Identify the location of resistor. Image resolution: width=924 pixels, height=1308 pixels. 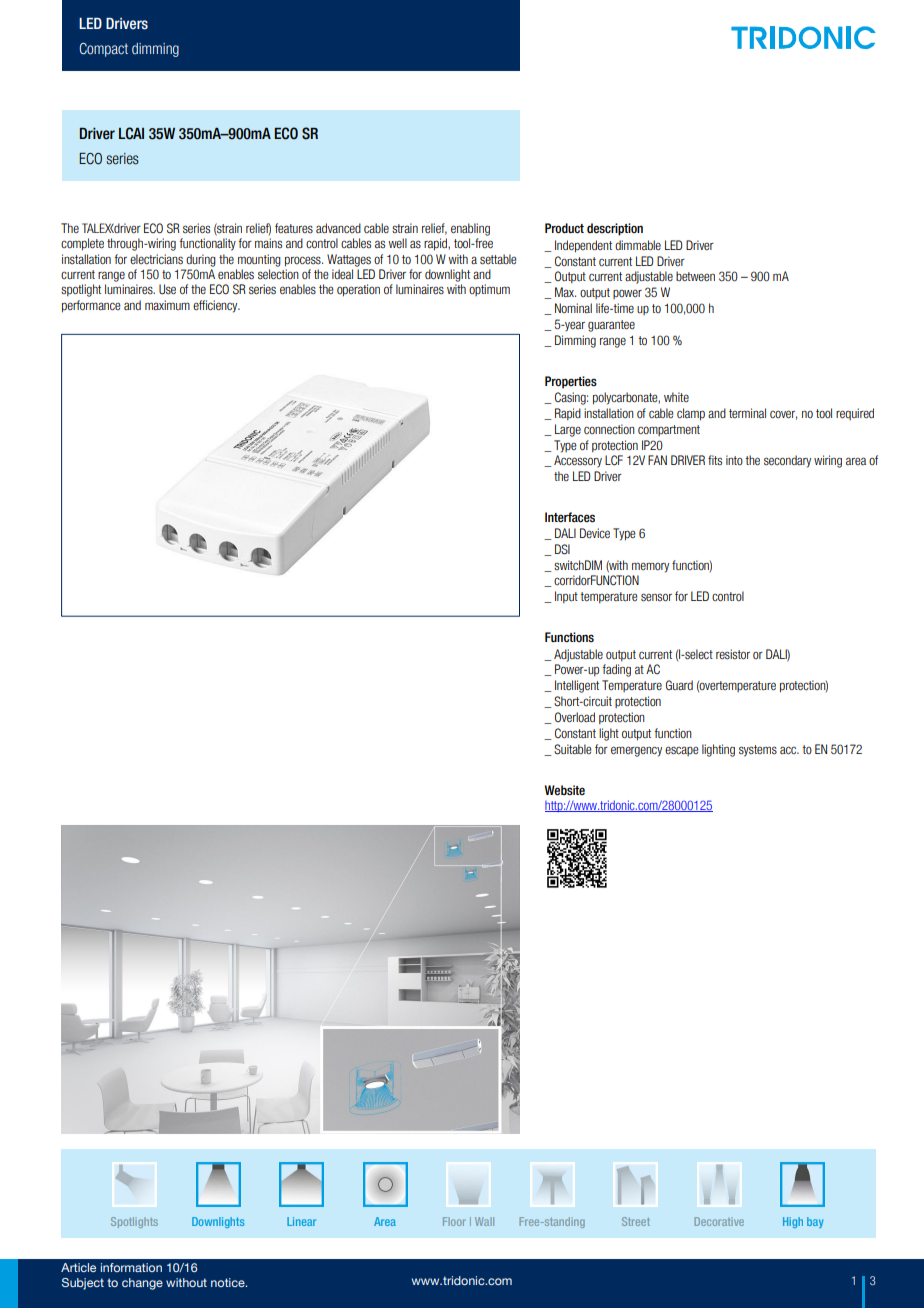
(733, 654).
